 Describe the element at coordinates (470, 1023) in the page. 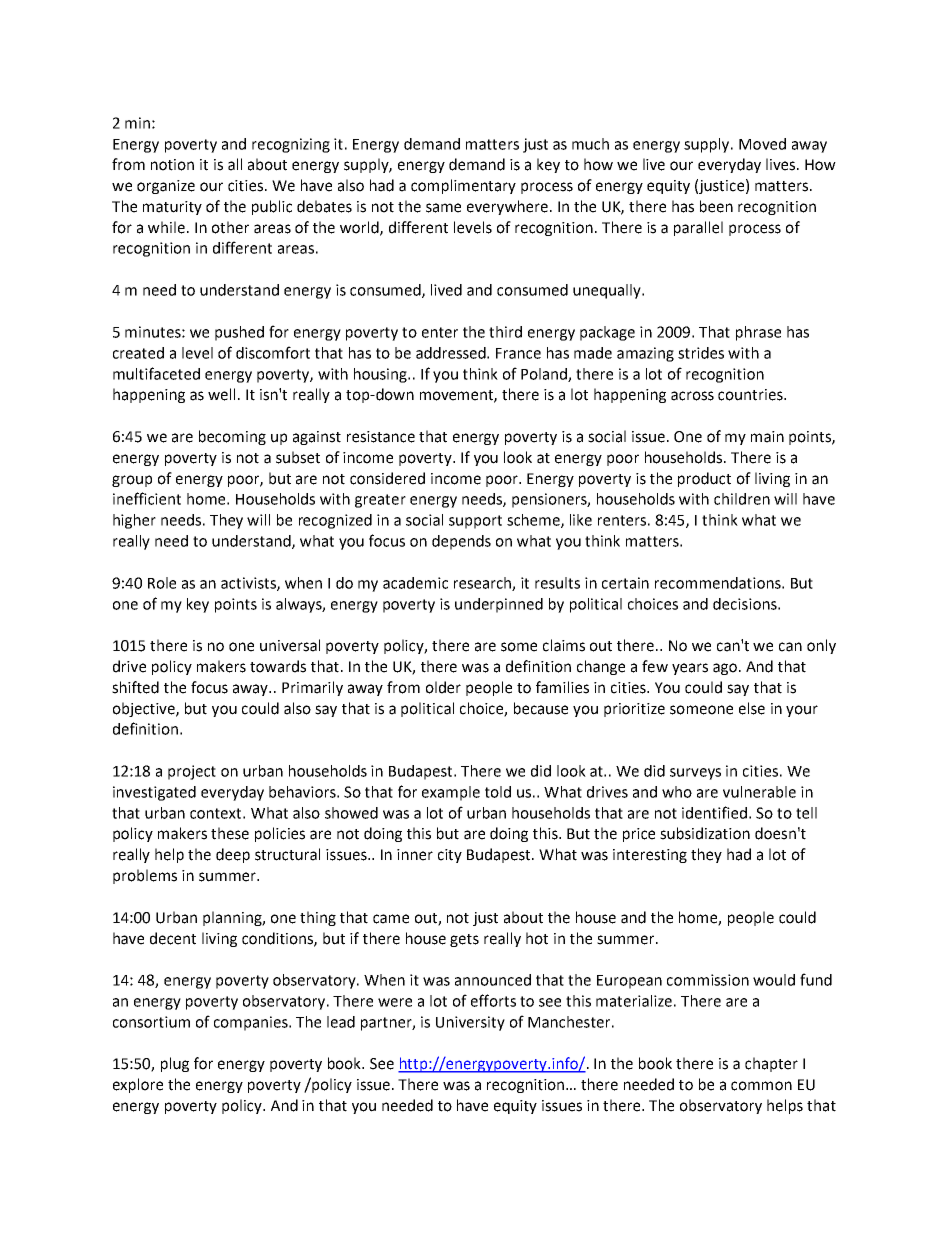

I see `University` at that location.
